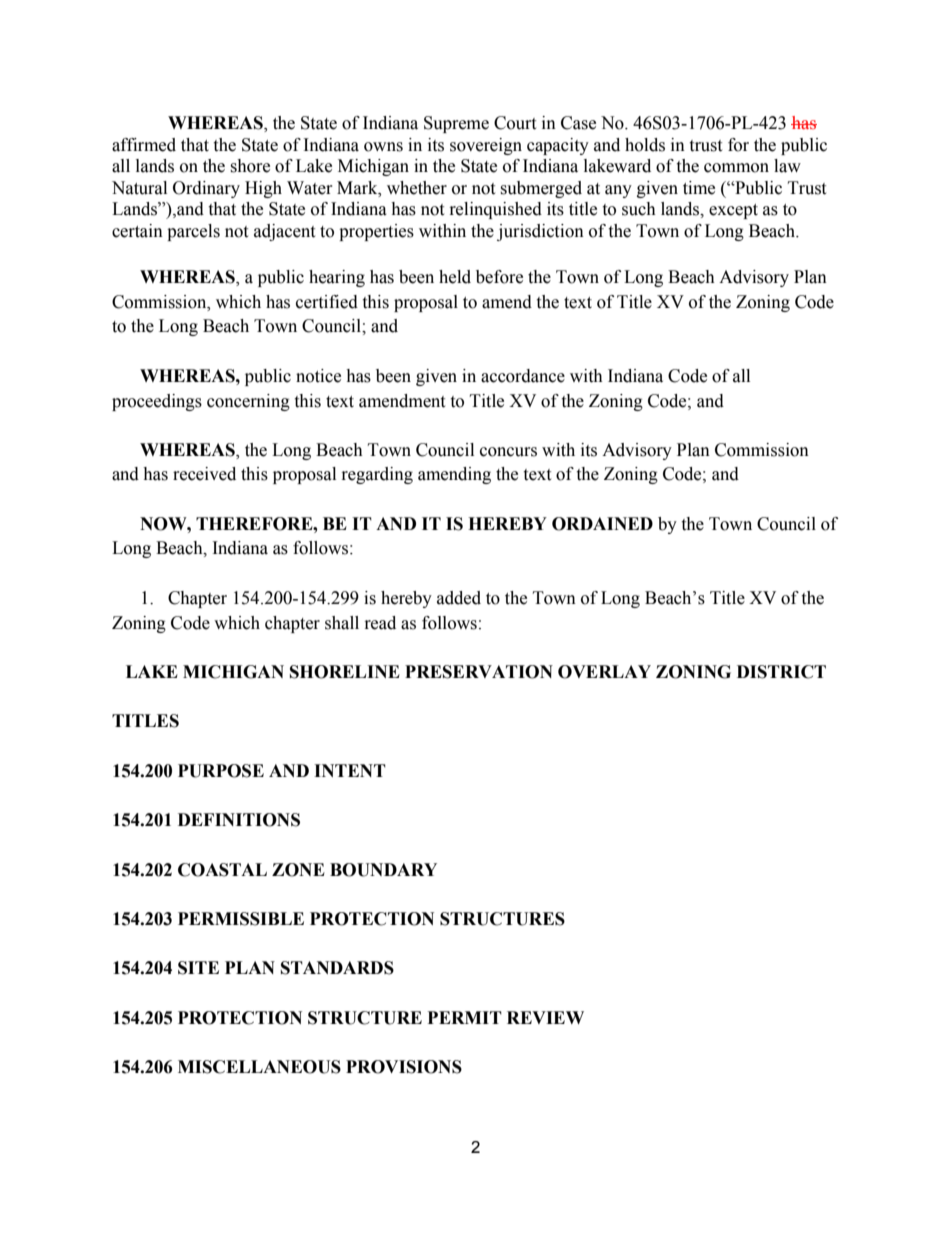  I want to click on added, so click(459, 598).
